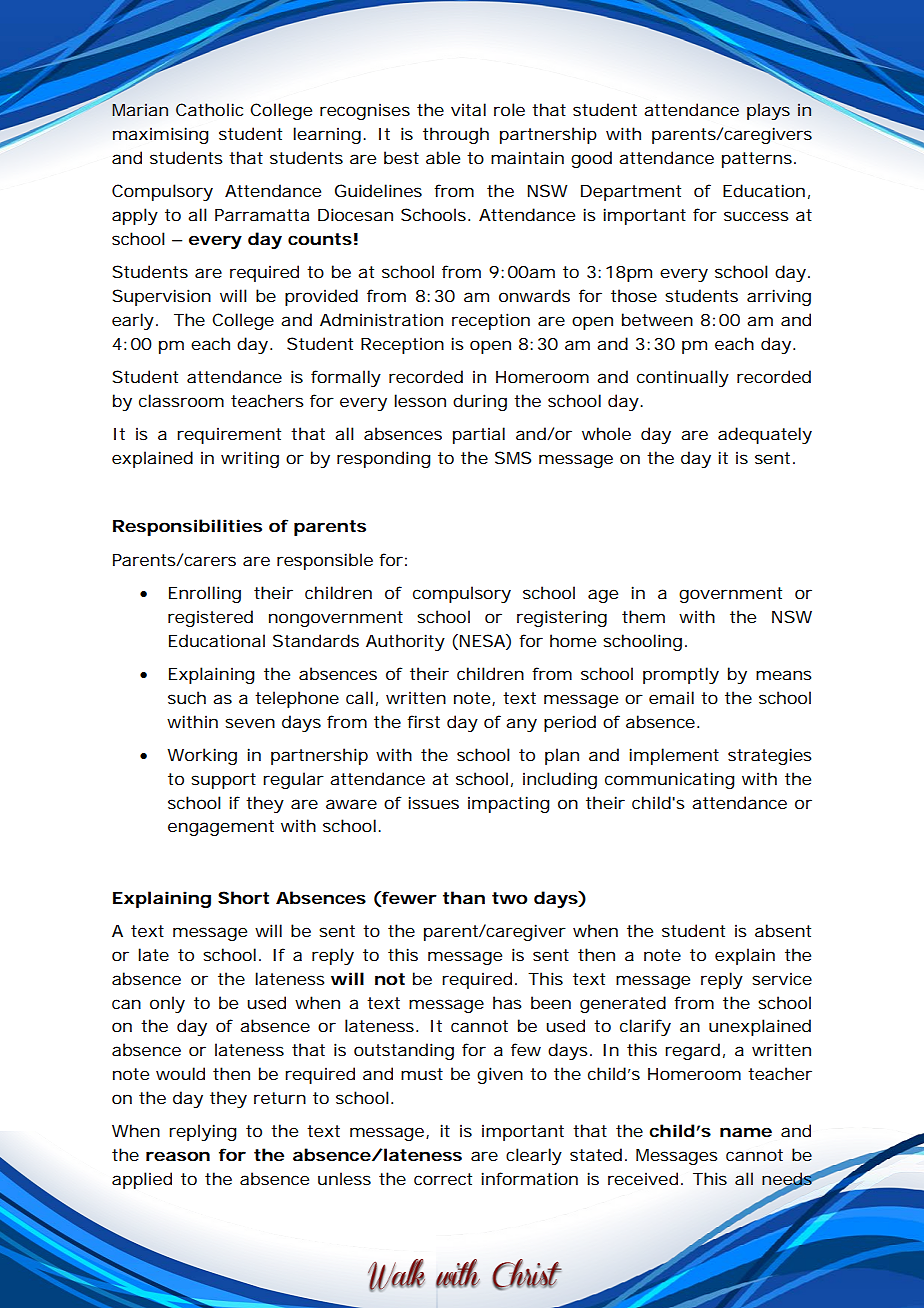 This screenshot has height=1308, width=924. I want to click on Short, so click(243, 897).
